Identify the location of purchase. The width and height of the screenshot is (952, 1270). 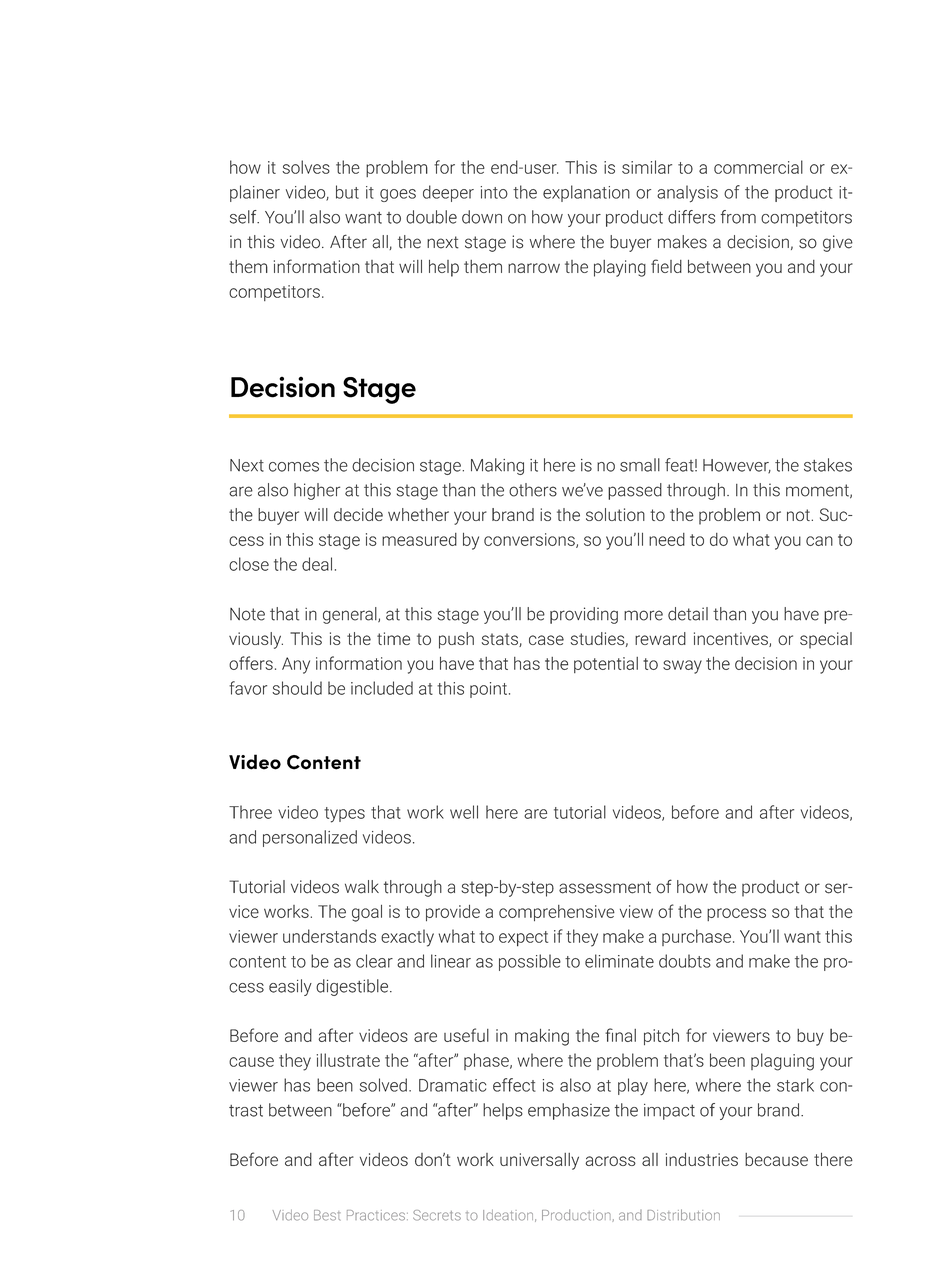
(696, 937).
